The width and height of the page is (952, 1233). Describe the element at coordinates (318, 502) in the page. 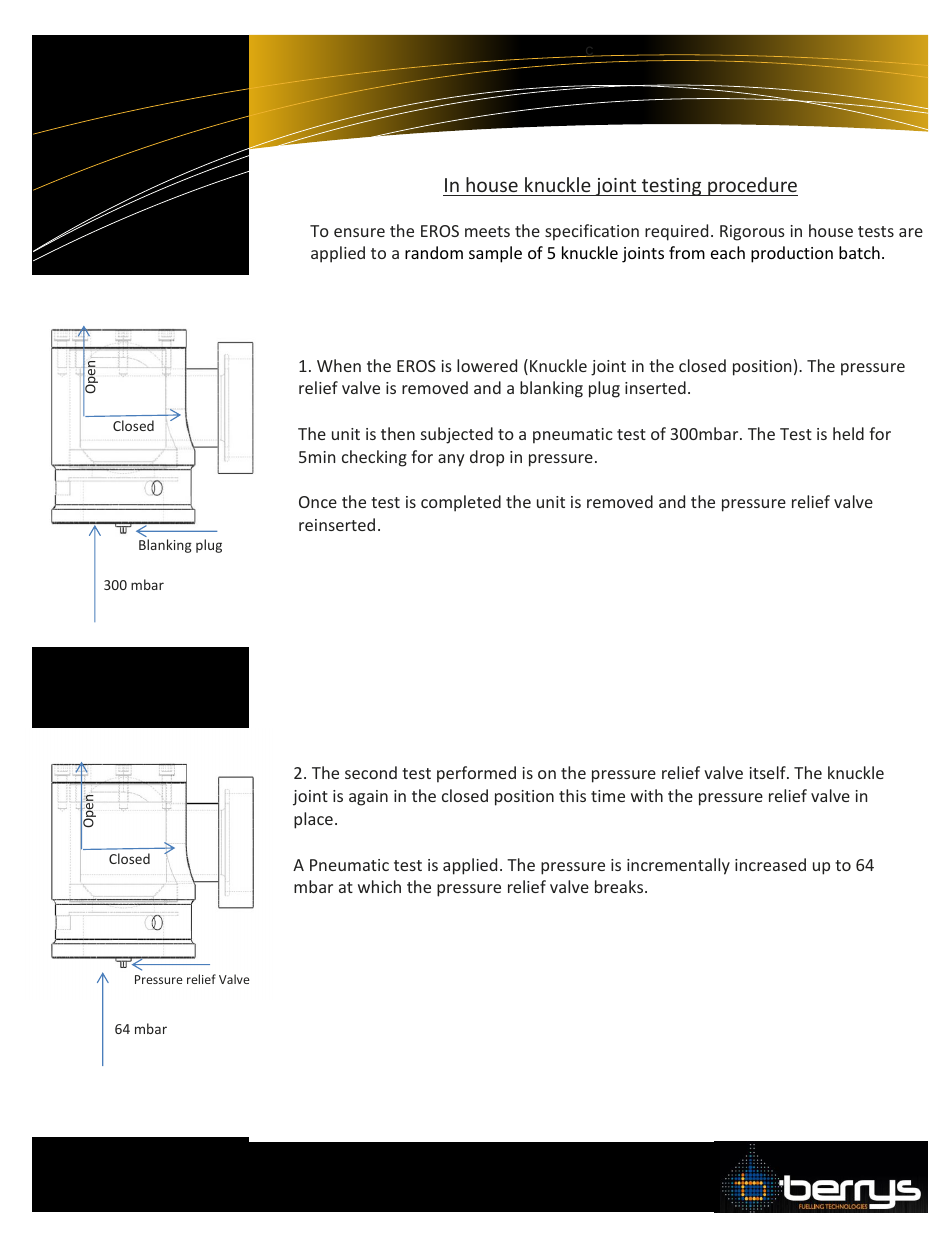

I see `Once` at that location.
